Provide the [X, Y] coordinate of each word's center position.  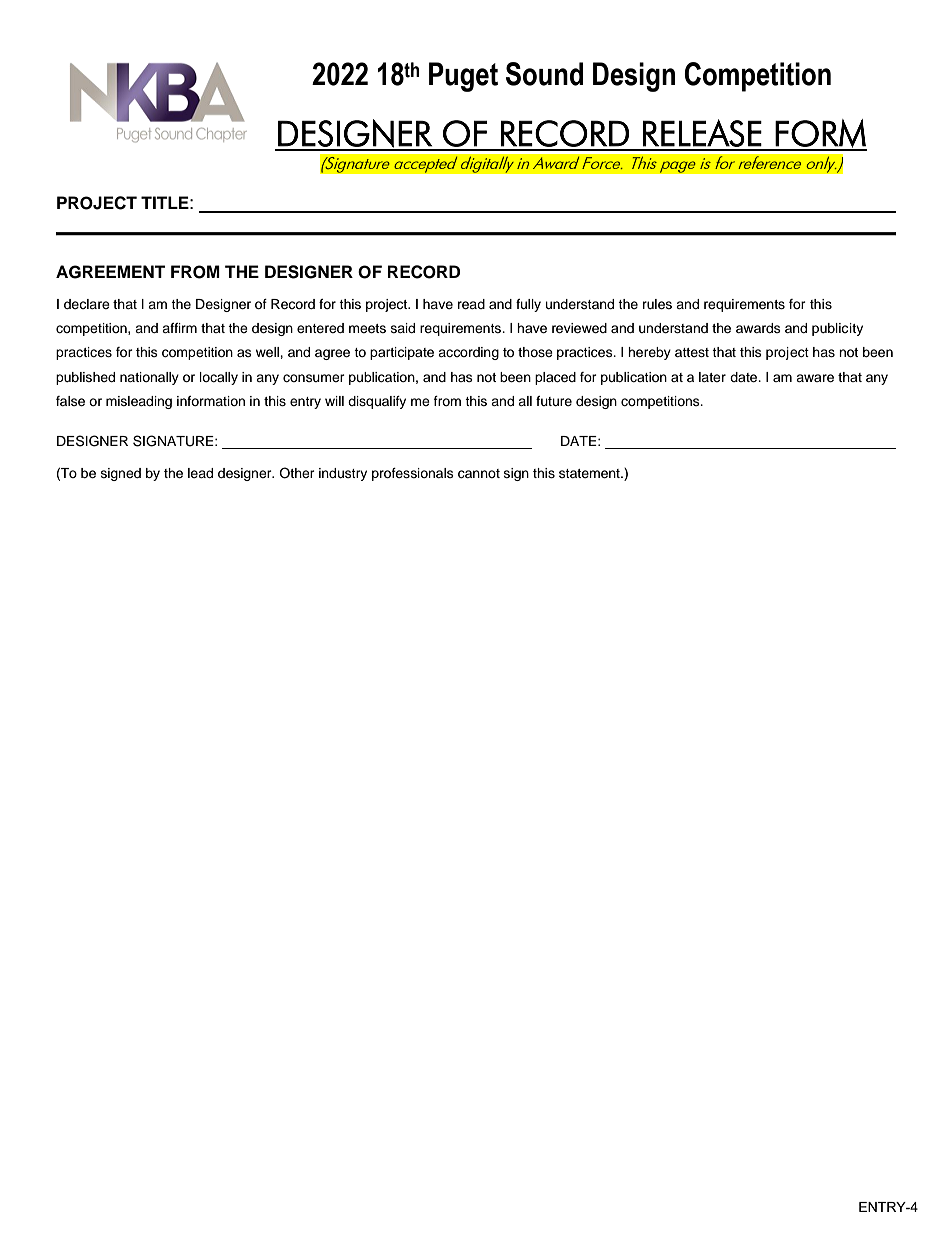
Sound [544, 74]
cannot [479, 474]
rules [657, 304]
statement [590, 473]
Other [297, 473]
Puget [463, 77]
